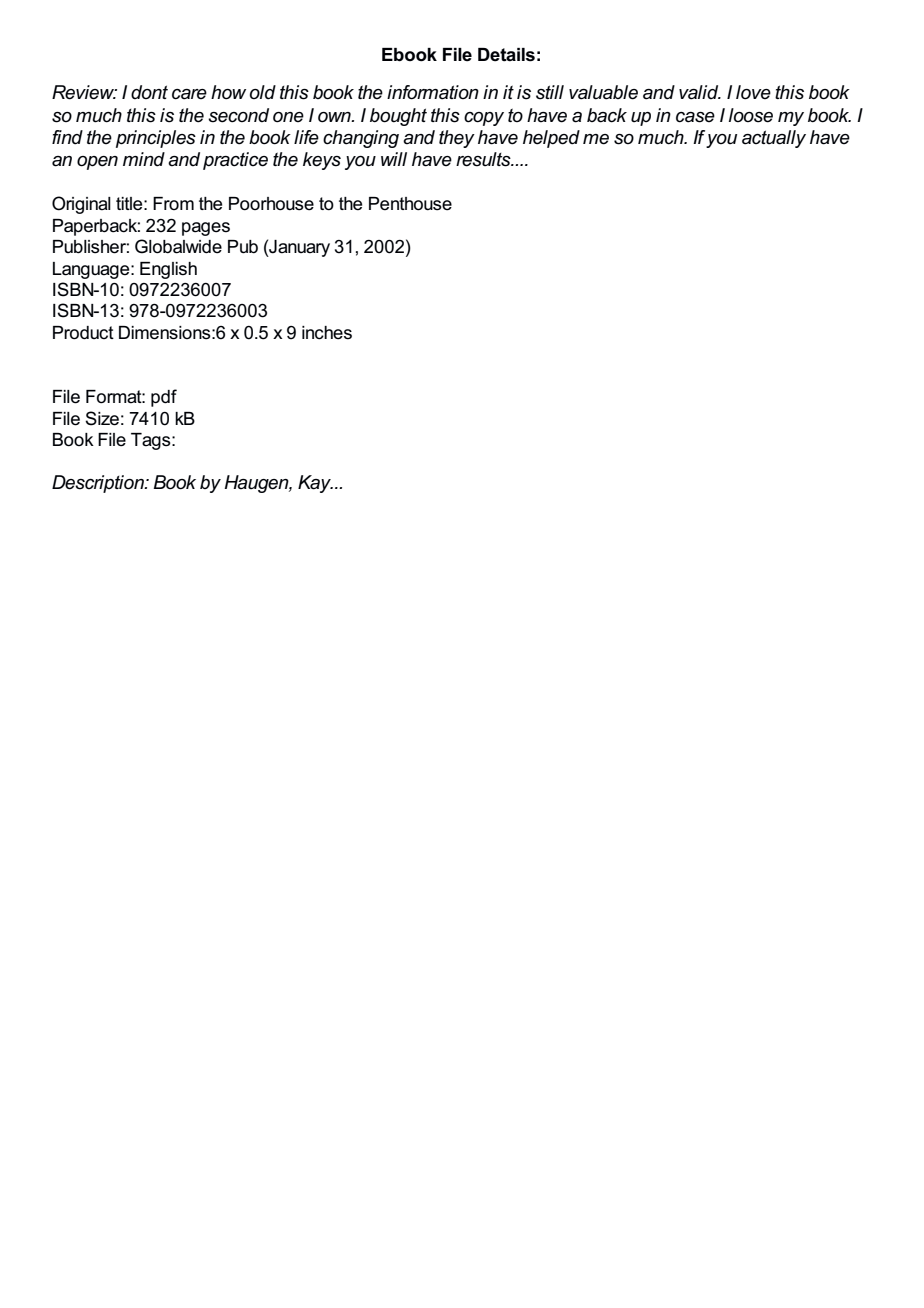 This document has height=1308, width=924. I want to click on dont, so click(149, 92).
